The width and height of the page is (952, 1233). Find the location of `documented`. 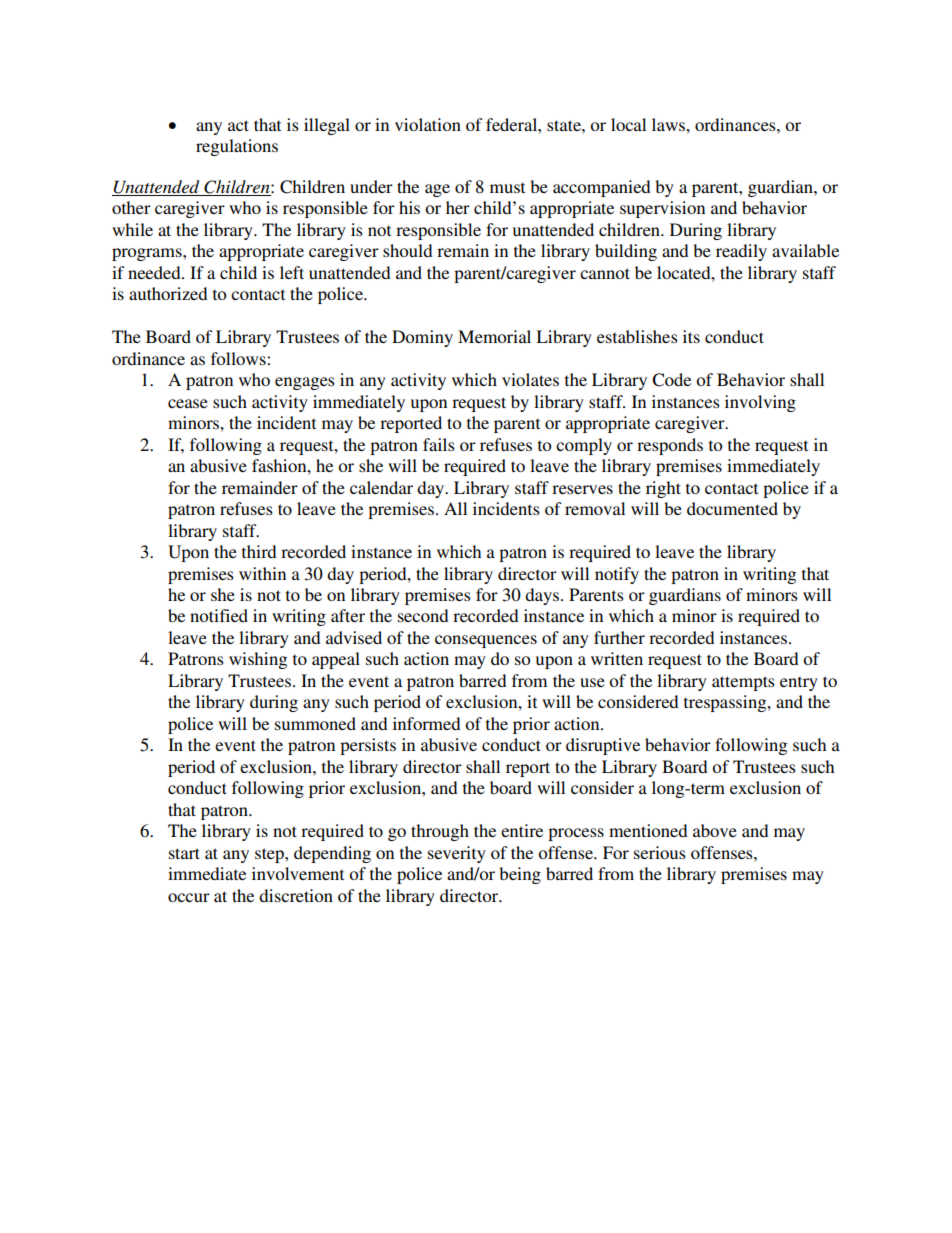

documented is located at coordinates (732, 508).
